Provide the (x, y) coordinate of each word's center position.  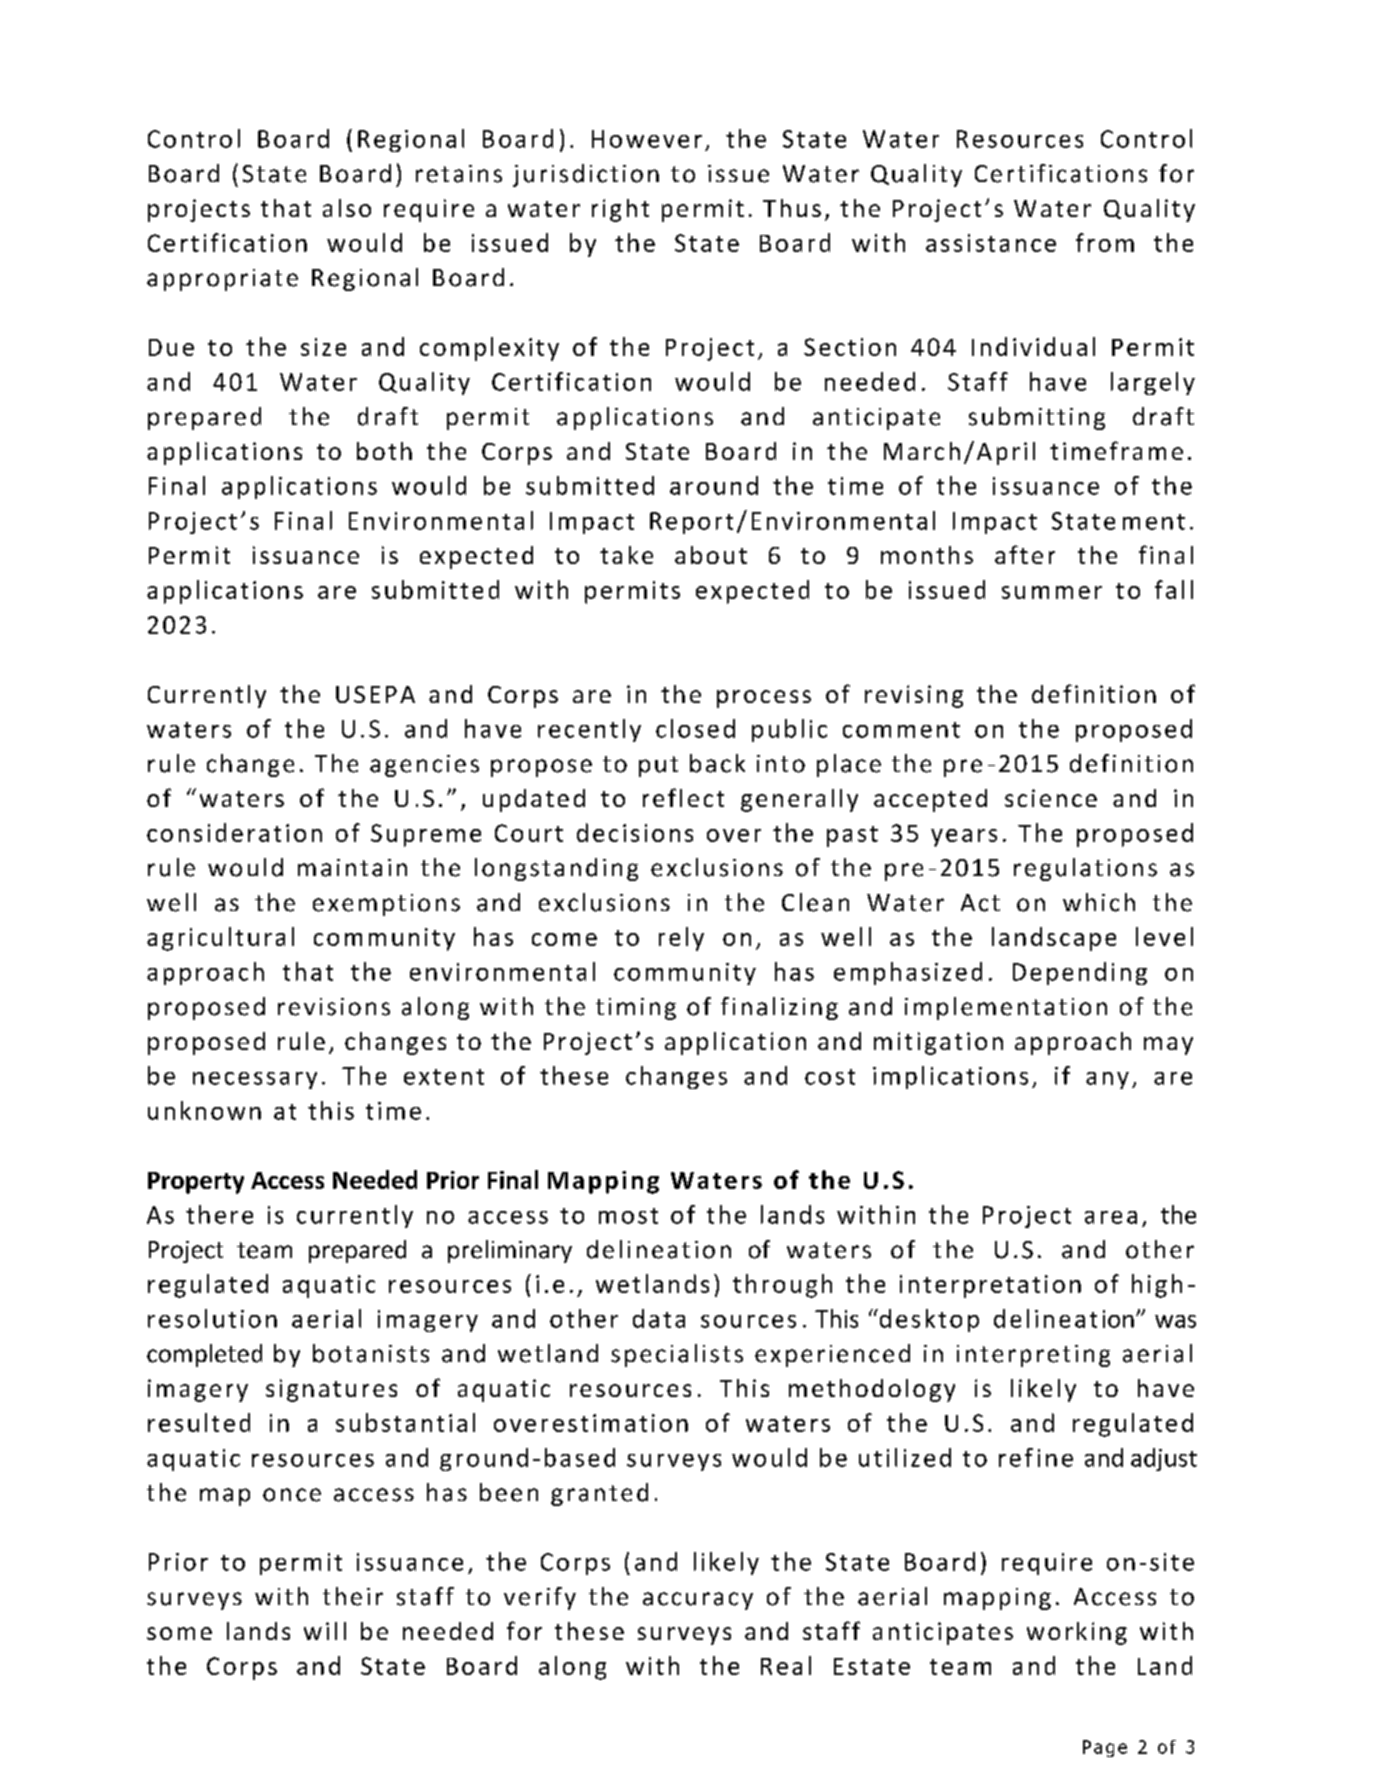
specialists (677, 1355)
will (325, 1631)
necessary (255, 1080)
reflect (683, 797)
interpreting (1033, 1356)
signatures (331, 1390)
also (347, 208)
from (1105, 242)
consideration (234, 832)
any (1107, 1080)
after (1025, 554)
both (384, 451)
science (1051, 798)
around (714, 485)
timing (636, 1009)
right (620, 210)
